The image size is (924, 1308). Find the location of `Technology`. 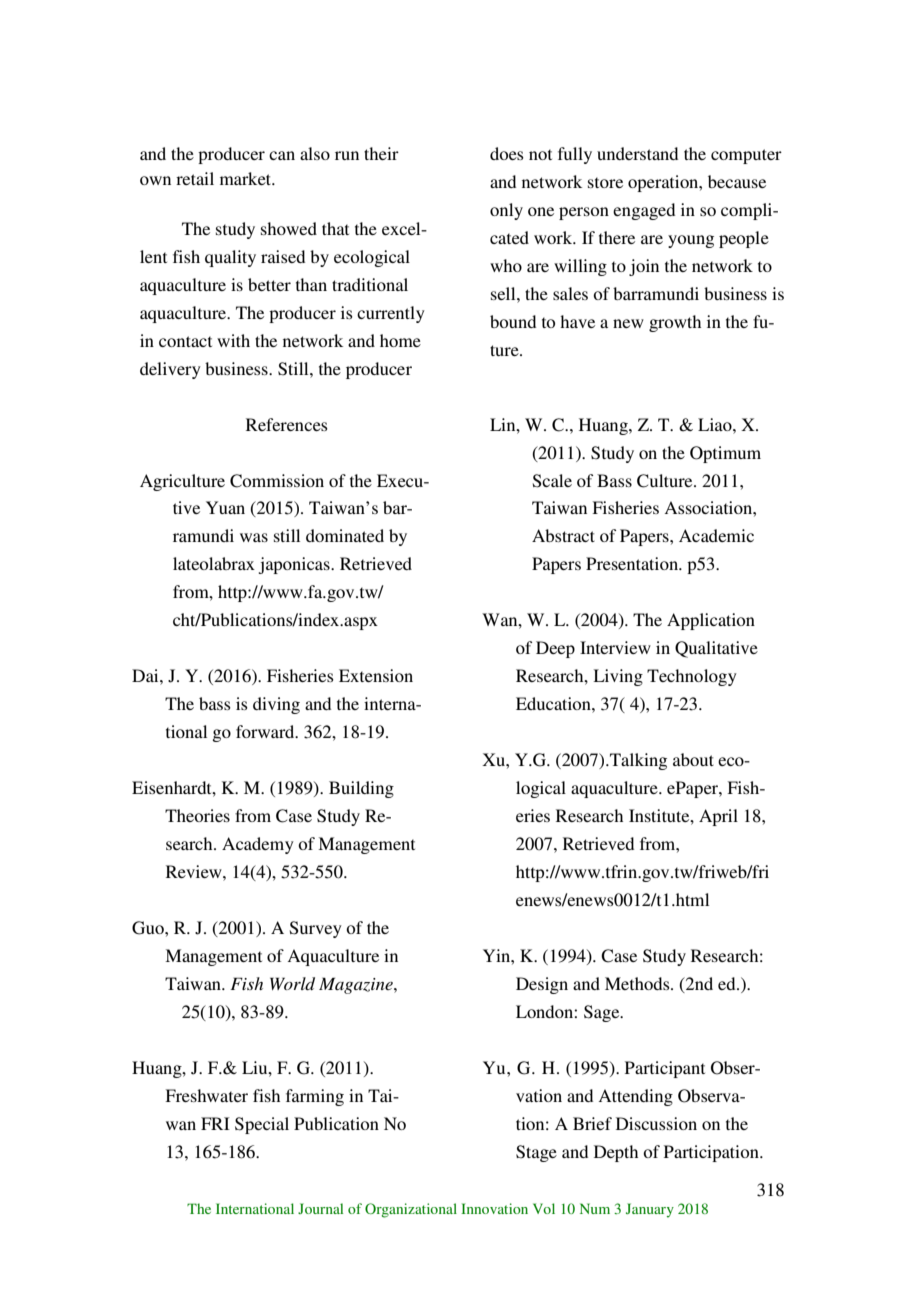

Technology is located at coordinates (692, 677).
